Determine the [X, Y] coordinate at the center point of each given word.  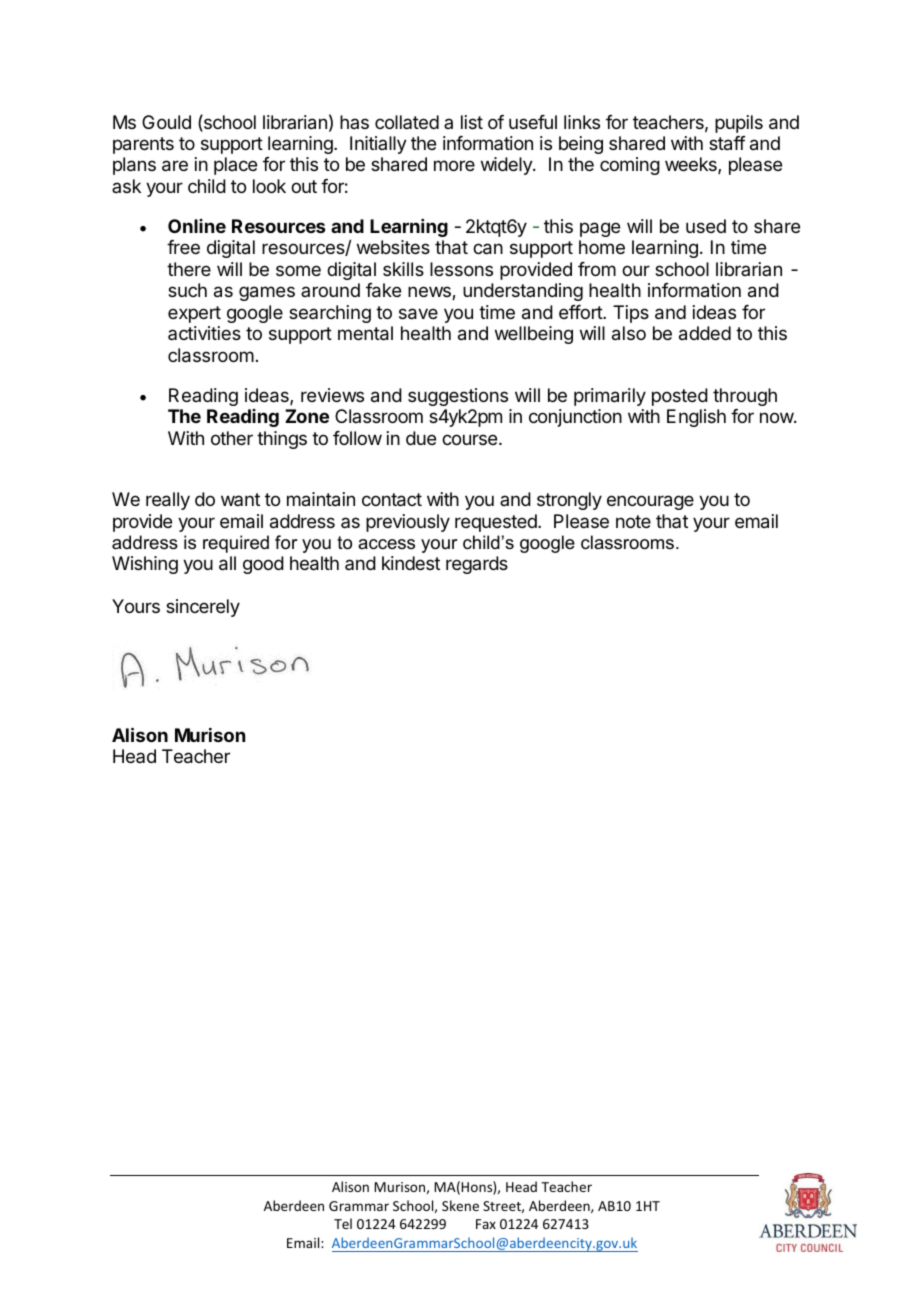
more [454, 165]
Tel [343, 1223]
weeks [692, 165]
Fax [486, 1224]
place [235, 166]
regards [477, 565]
